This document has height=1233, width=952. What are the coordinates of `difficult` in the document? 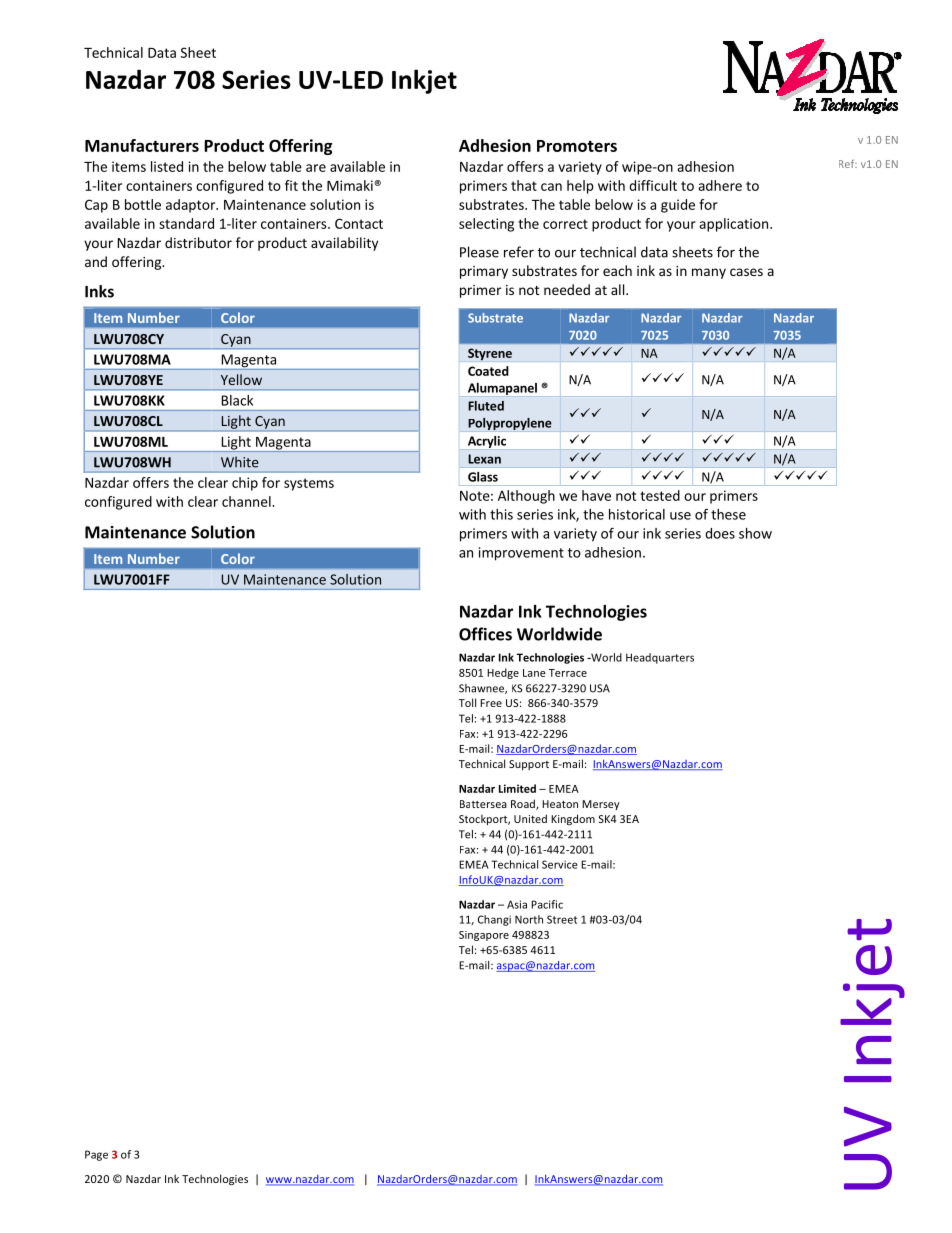 It's located at (653, 185).
